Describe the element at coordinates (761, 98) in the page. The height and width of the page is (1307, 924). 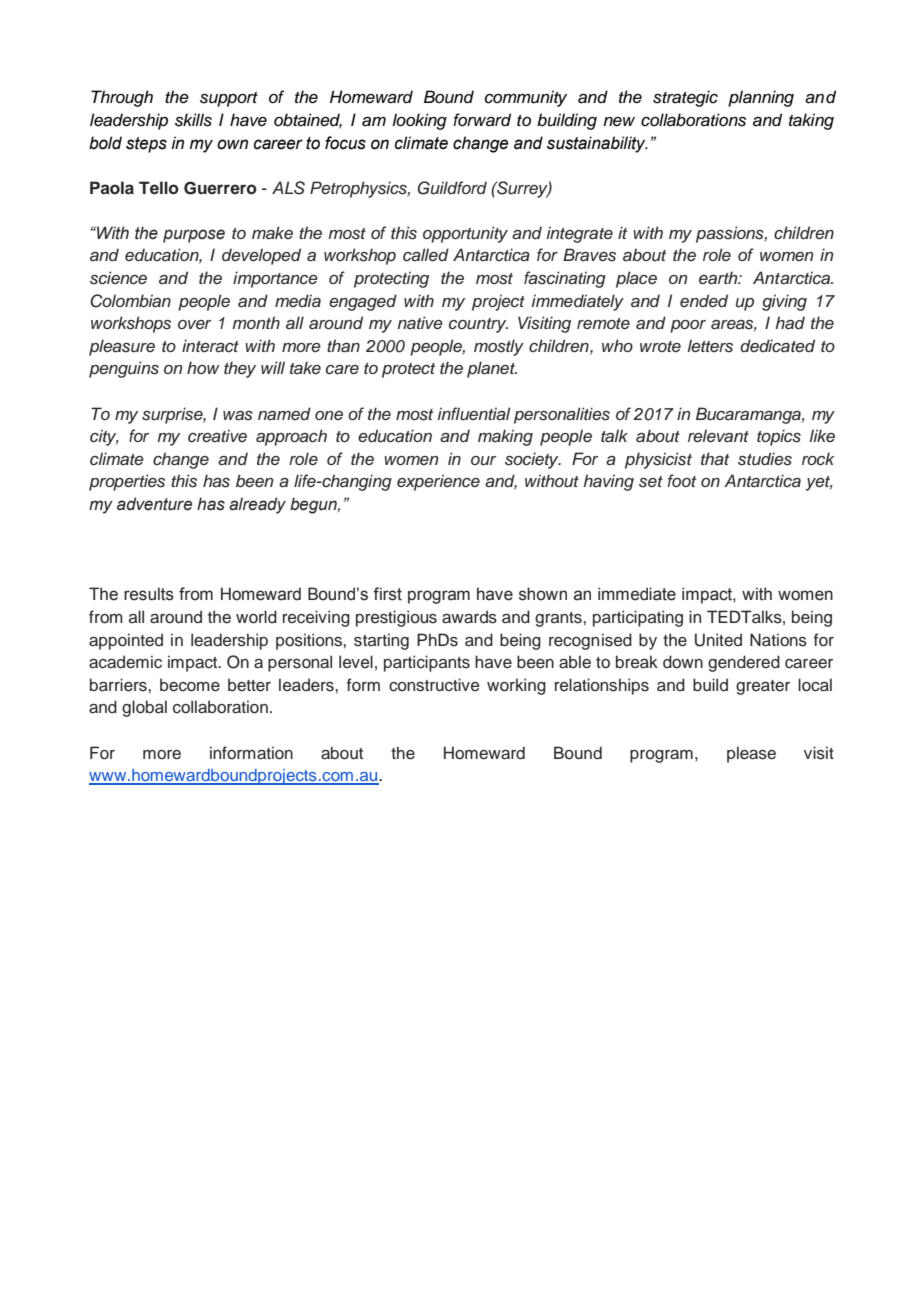
I see `planning` at that location.
